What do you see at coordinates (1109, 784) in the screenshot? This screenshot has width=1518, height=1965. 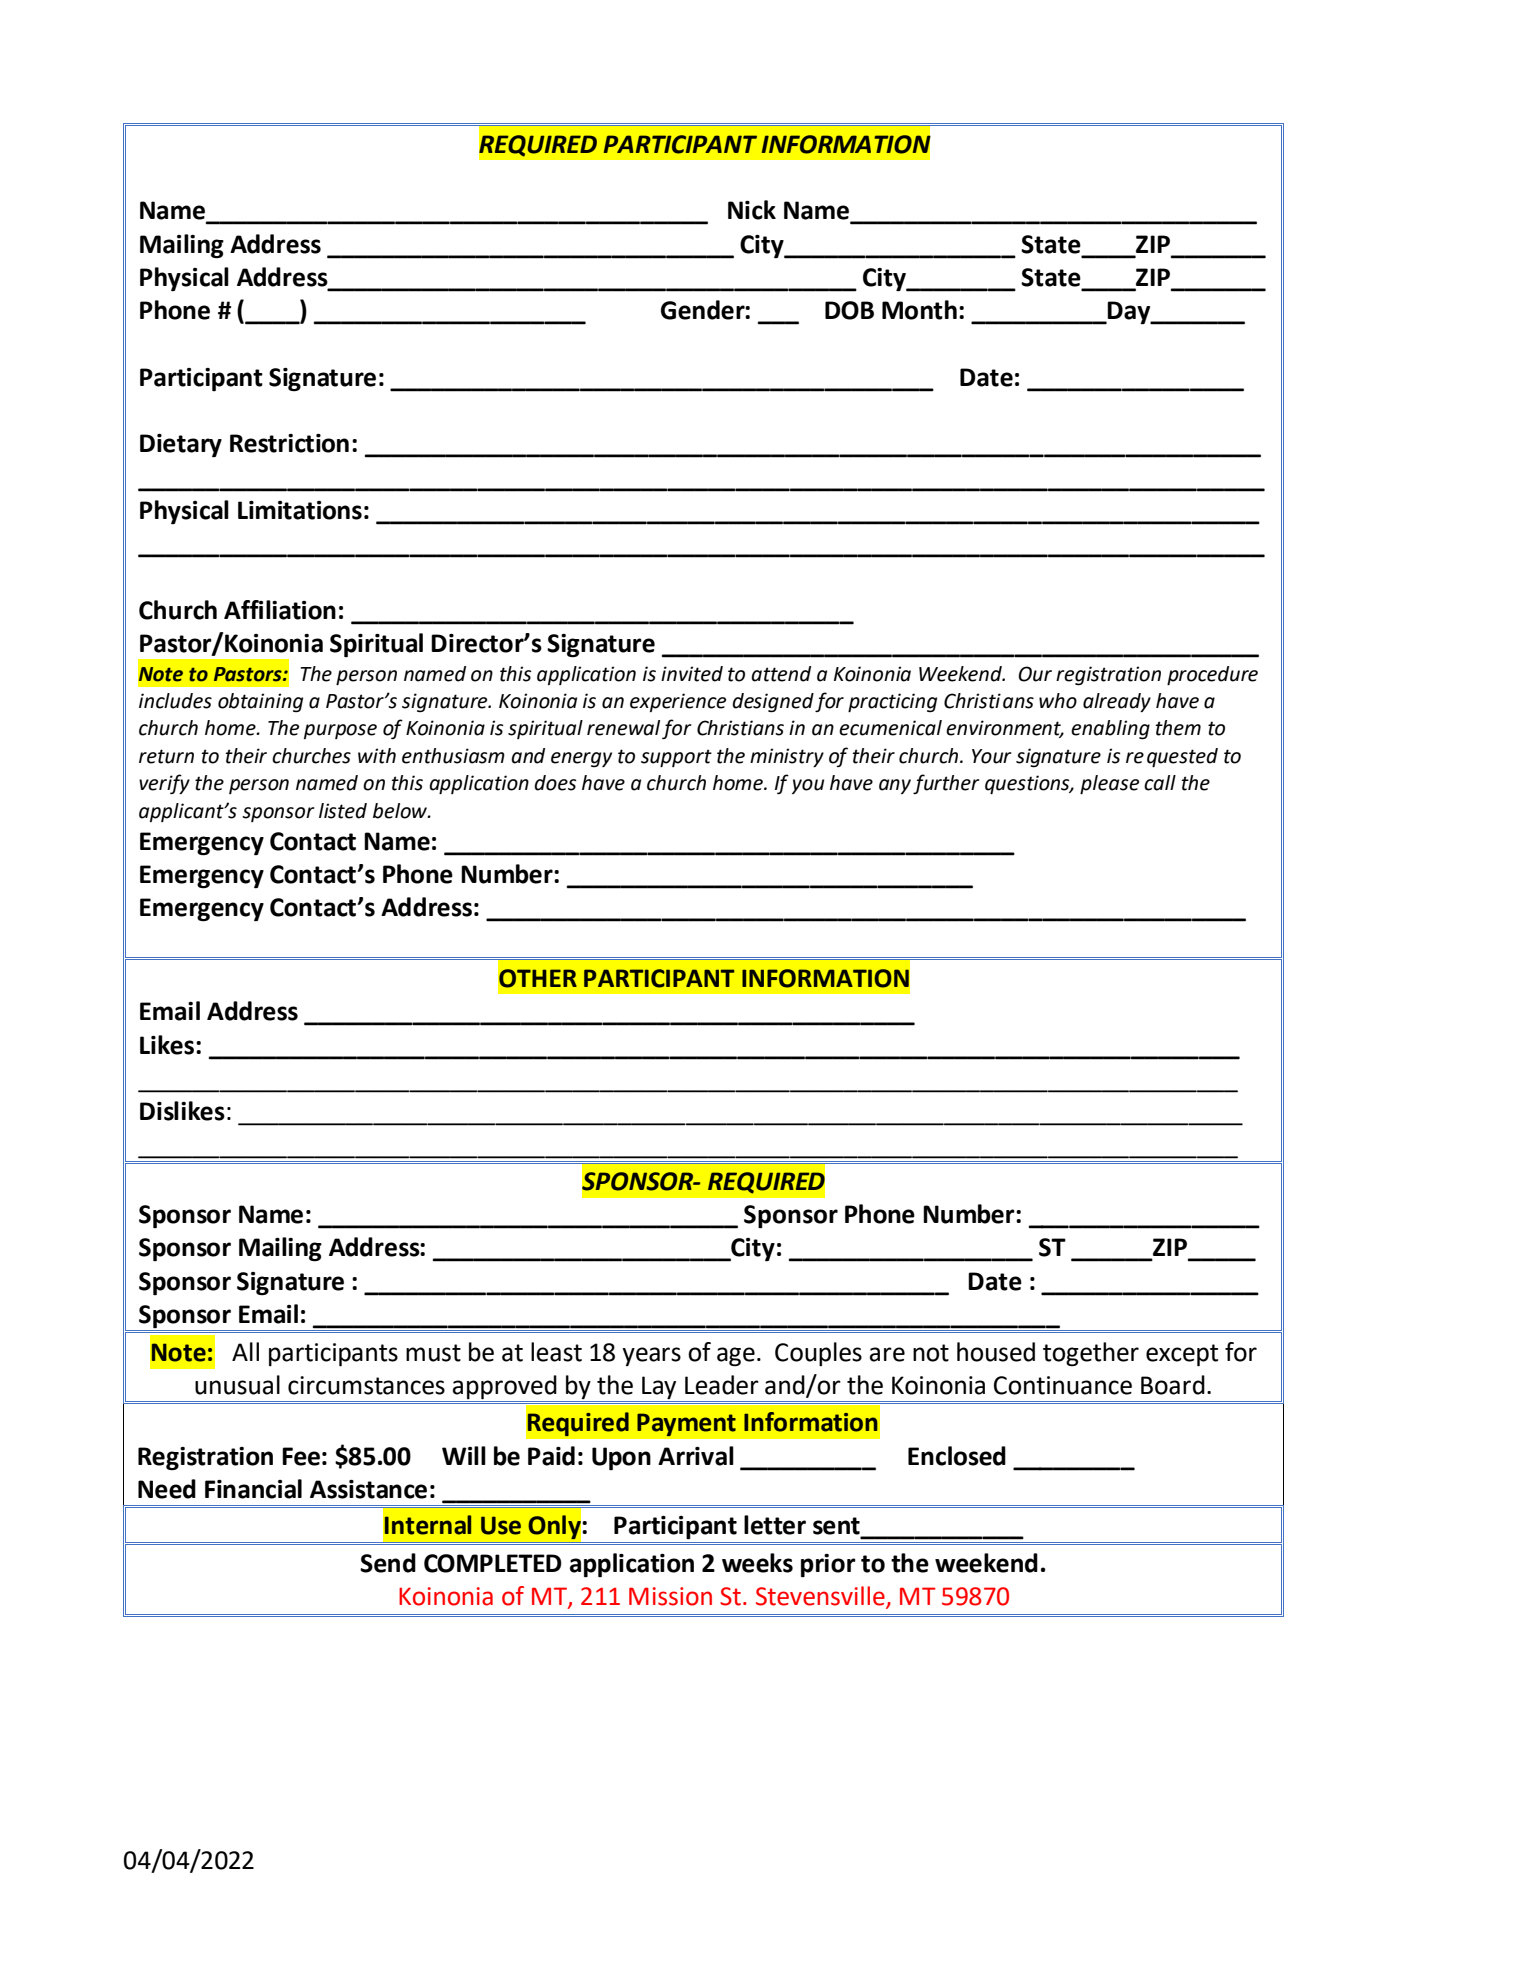 I see `please` at bounding box center [1109, 784].
